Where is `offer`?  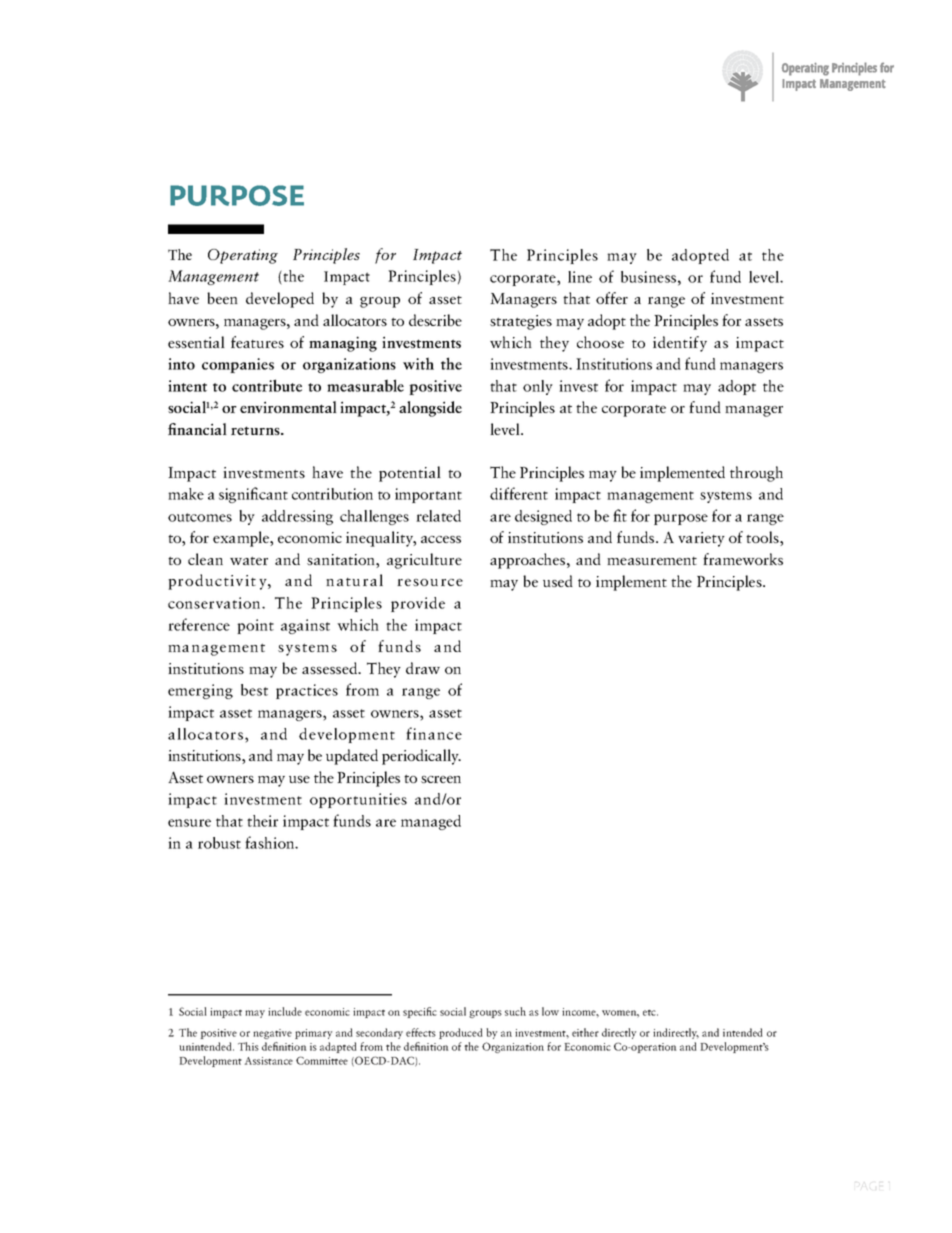
offer is located at coordinates (612, 298).
